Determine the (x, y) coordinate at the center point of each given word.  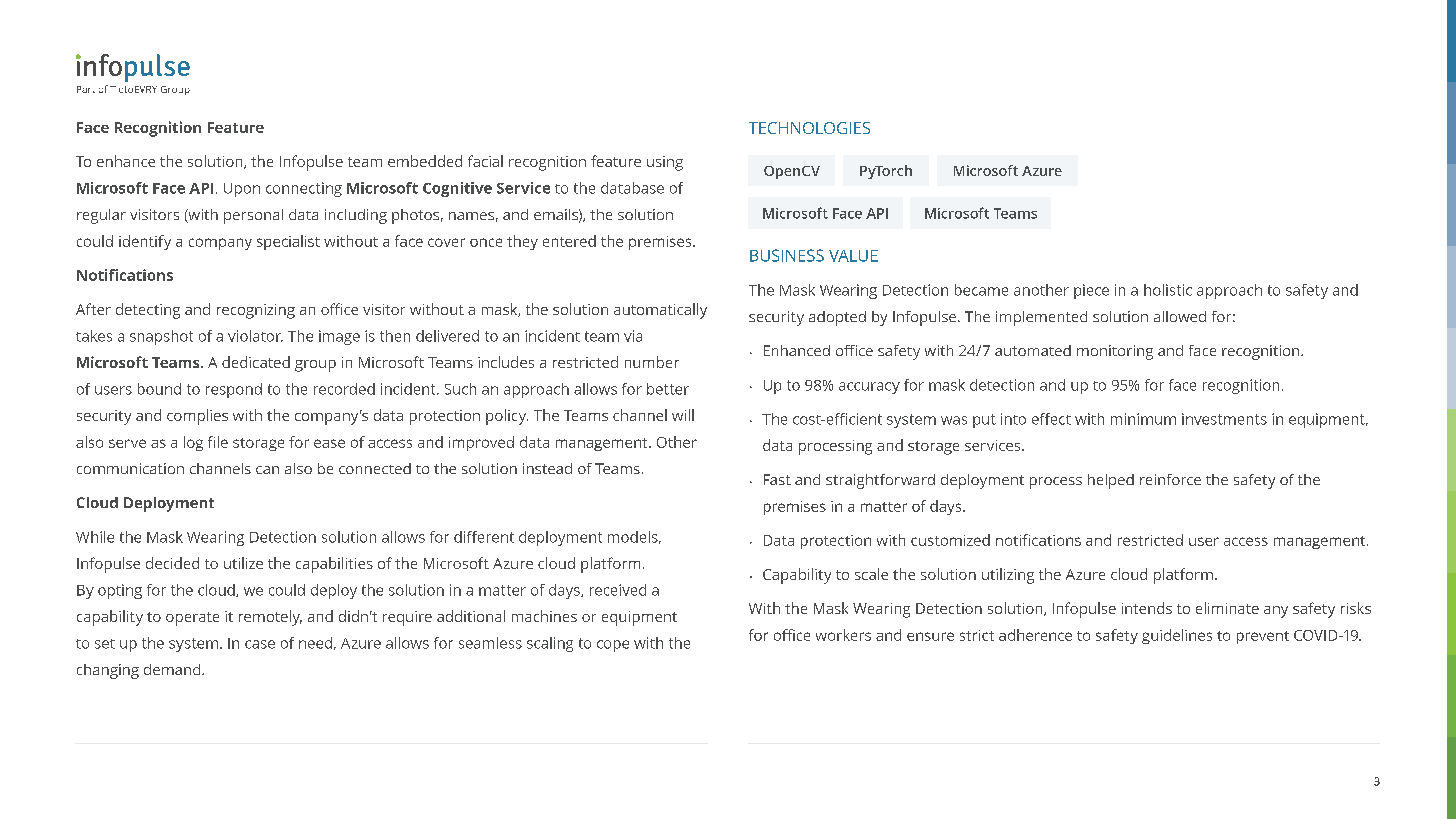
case (260, 644)
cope (613, 646)
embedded (425, 161)
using (665, 163)
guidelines (1177, 636)
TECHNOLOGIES (809, 128)
